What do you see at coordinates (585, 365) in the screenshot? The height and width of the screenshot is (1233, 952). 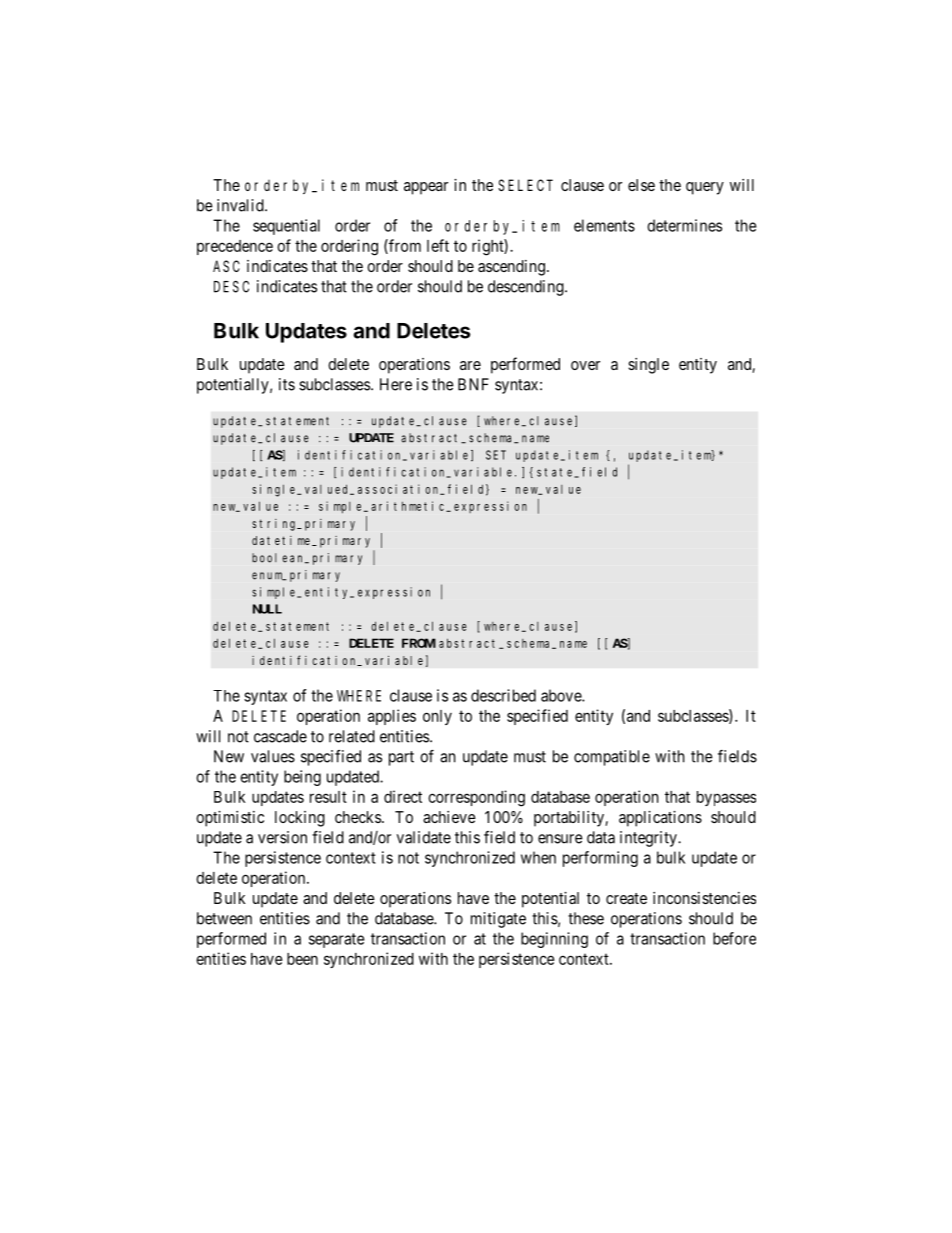 I see `over` at bounding box center [585, 365].
